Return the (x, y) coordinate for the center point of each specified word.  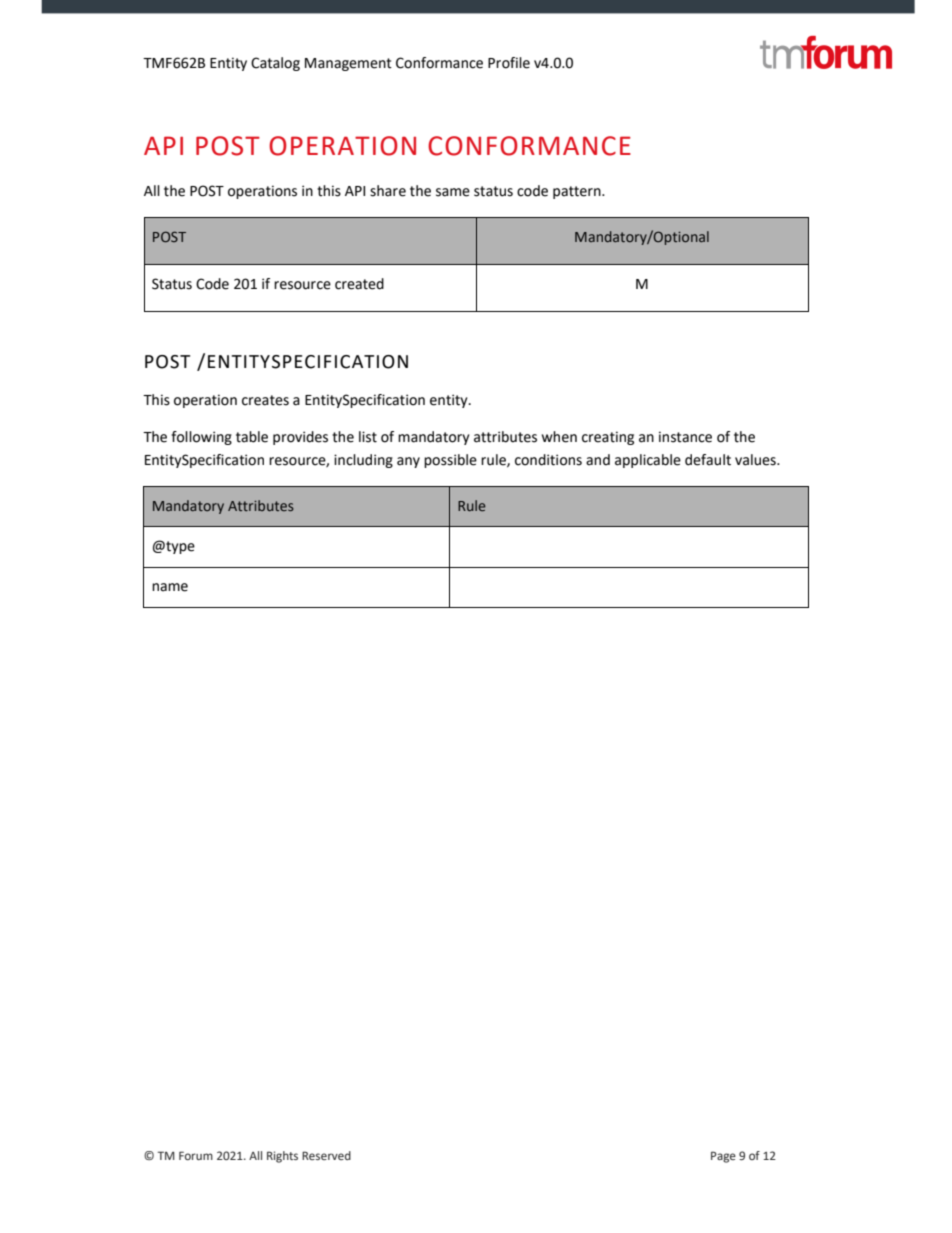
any (408, 462)
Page (723, 1157)
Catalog (275, 64)
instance (685, 437)
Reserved (326, 1155)
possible (450, 461)
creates (265, 400)
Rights (282, 1157)
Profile (509, 63)
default (708, 460)
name (170, 587)
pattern (578, 192)
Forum (196, 1155)
